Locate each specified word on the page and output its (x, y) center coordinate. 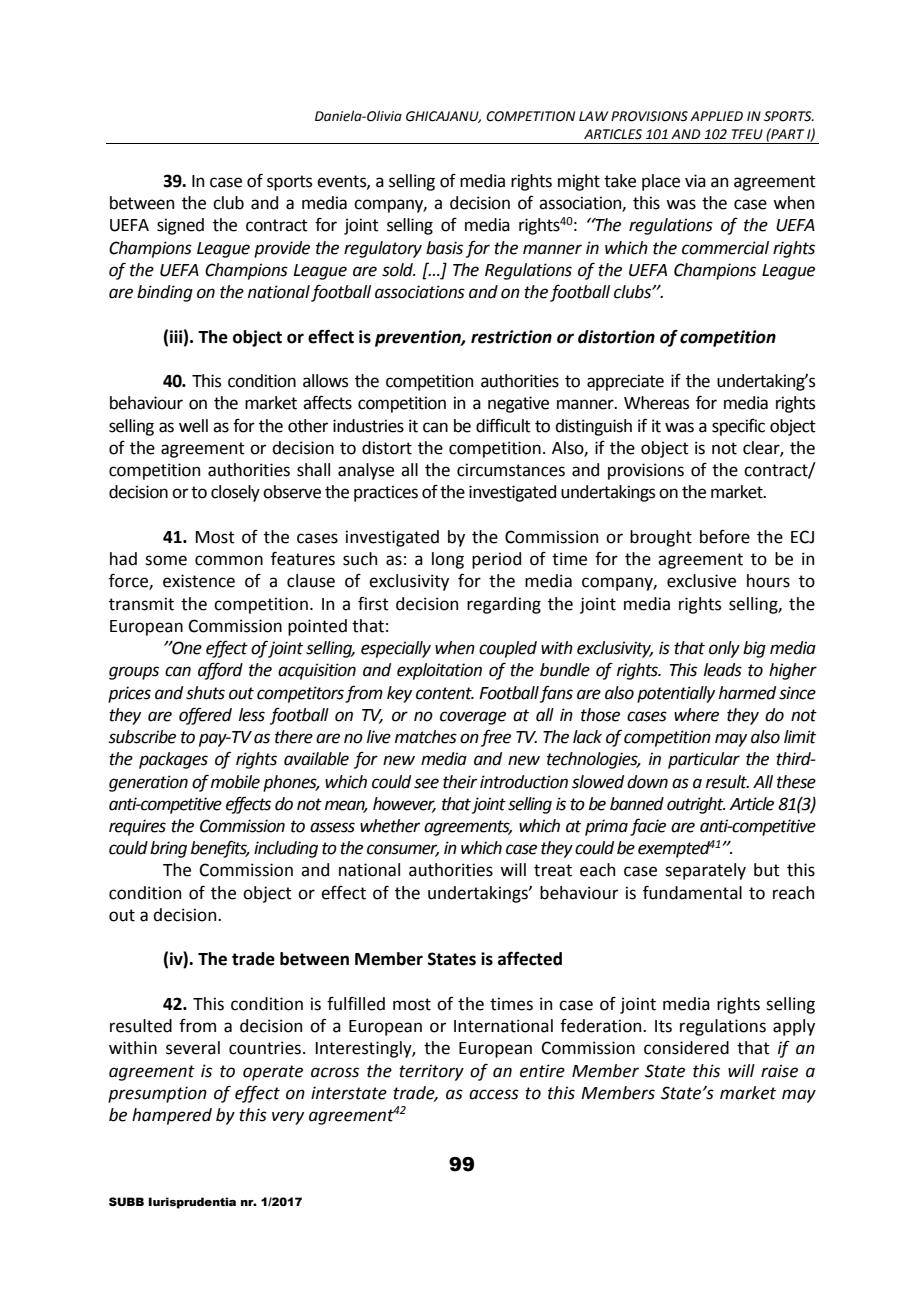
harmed (747, 693)
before (725, 537)
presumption (157, 1094)
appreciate (625, 382)
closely (235, 493)
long (448, 560)
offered (205, 716)
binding (165, 293)
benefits (220, 849)
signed (180, 226)
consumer (403, 850)
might (579, 182)
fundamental (692, 892)
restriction (511, 337)
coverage (473, 718)
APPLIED (716, 116)
